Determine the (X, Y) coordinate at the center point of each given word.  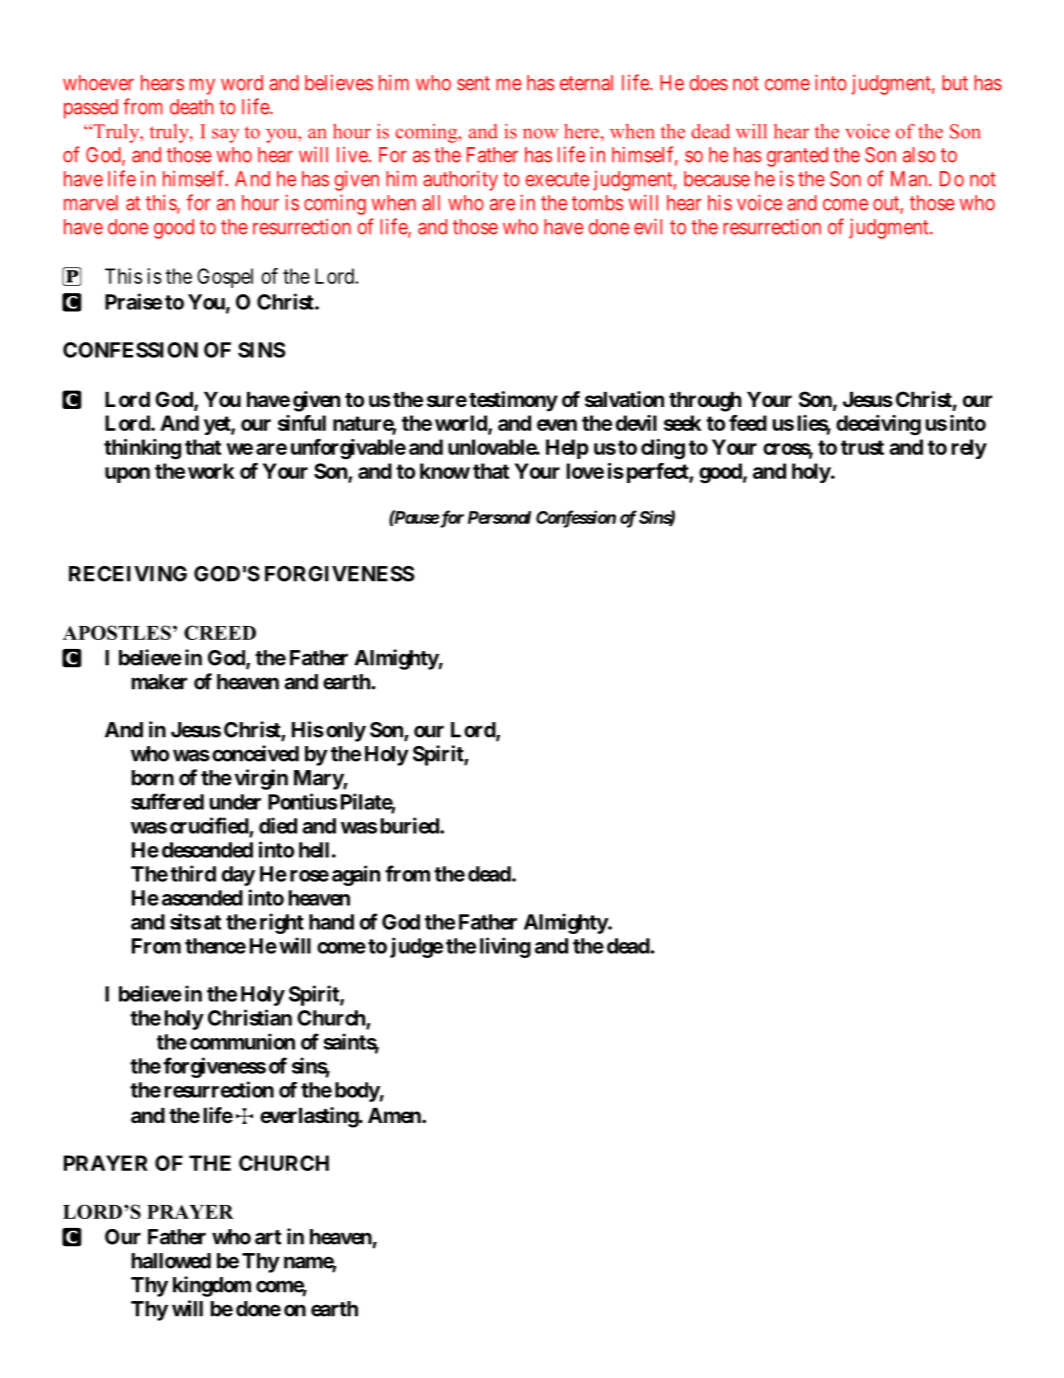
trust (862, 447)
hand (331, 922)
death (191, 107)
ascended (202, 898)
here (582, 131)
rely (969, 449)
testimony (513, 401)
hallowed (171, 1261)
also (919, 155)
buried (410, 825)
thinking (142, 449)
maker (159, 682)
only (346, 732)
